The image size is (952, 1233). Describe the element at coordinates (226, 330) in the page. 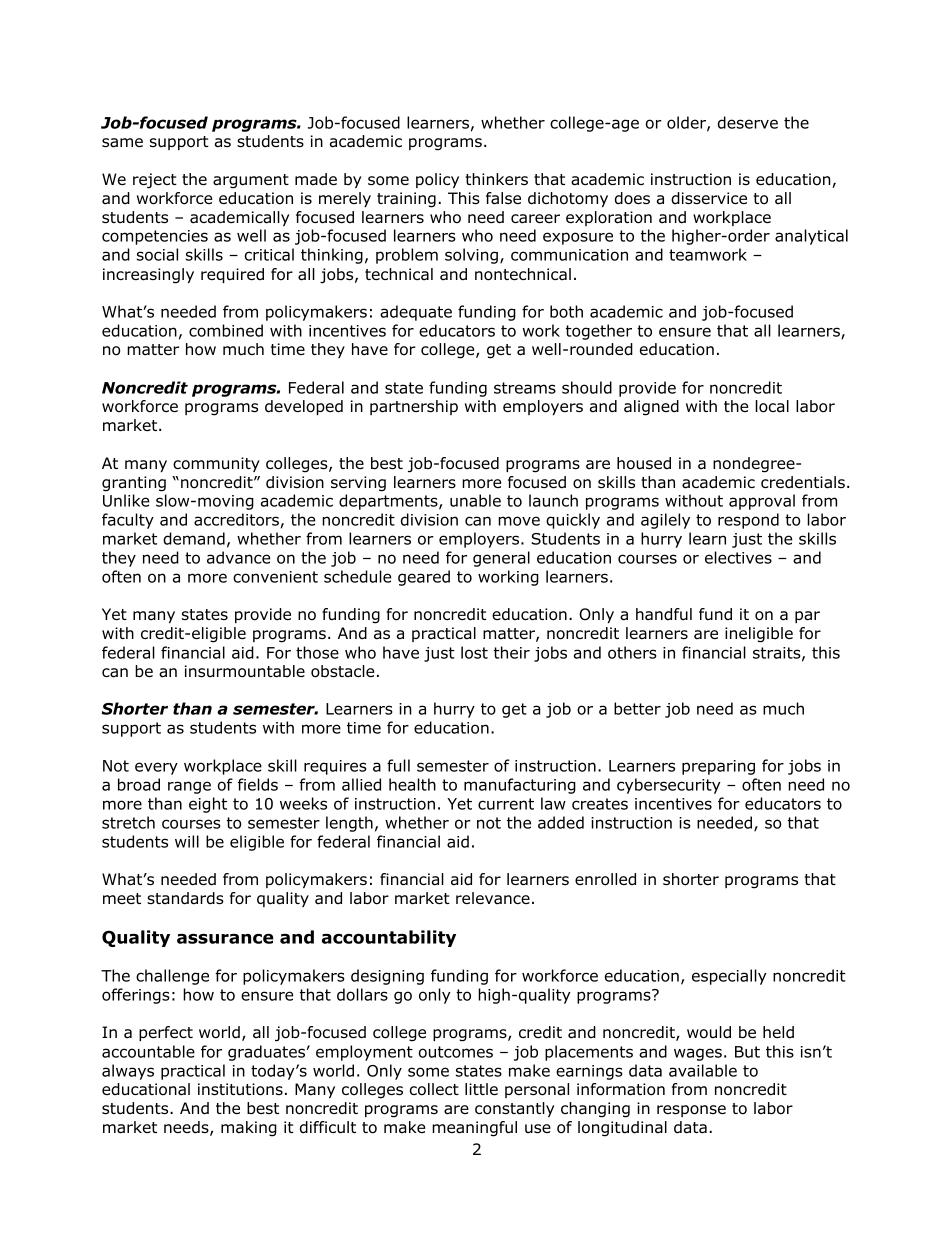

I see `combined` at that location.
